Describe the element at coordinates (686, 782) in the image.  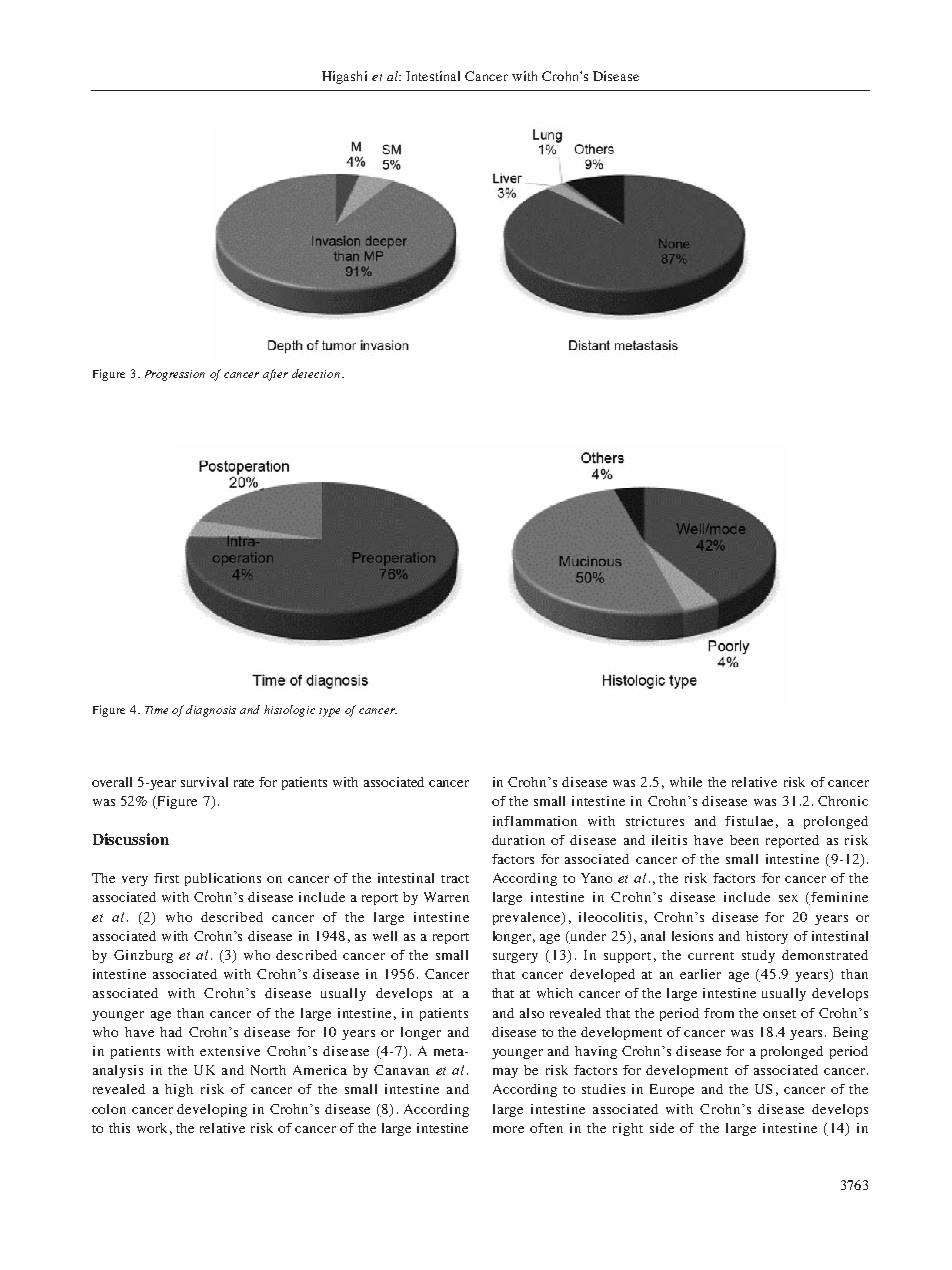
I see `while` at that location.
